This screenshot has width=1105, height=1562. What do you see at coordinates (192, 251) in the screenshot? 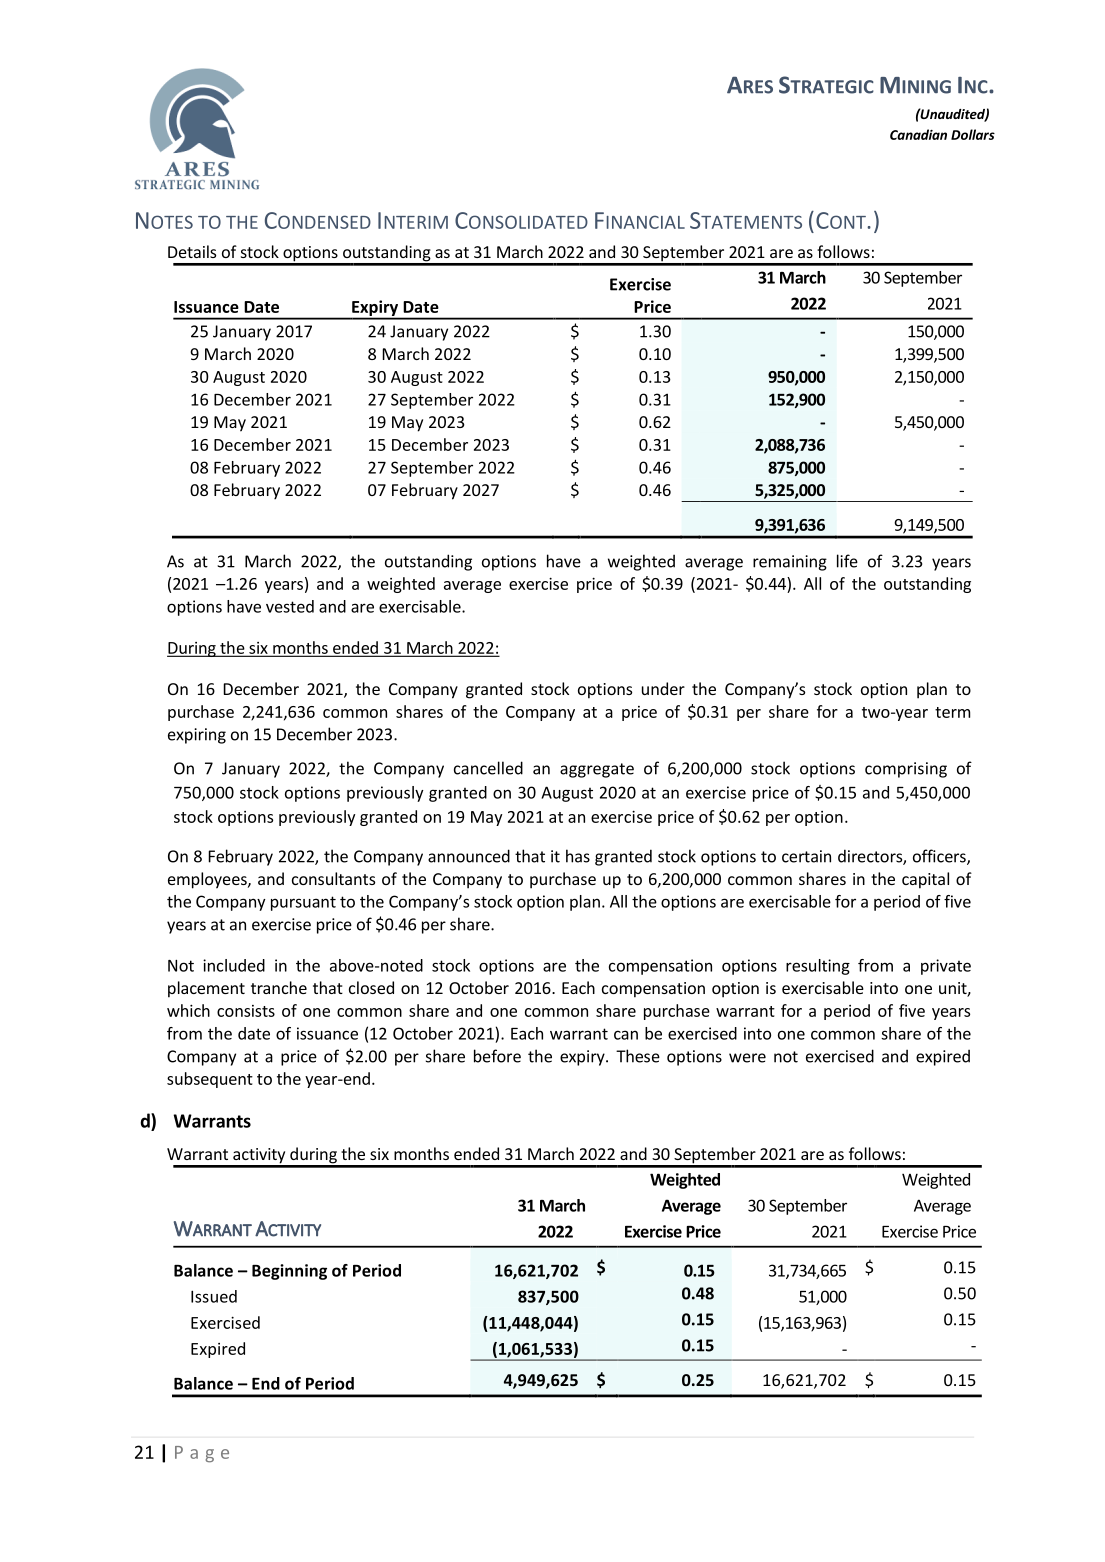
I see `Details` at bounding box center [192, 251].
